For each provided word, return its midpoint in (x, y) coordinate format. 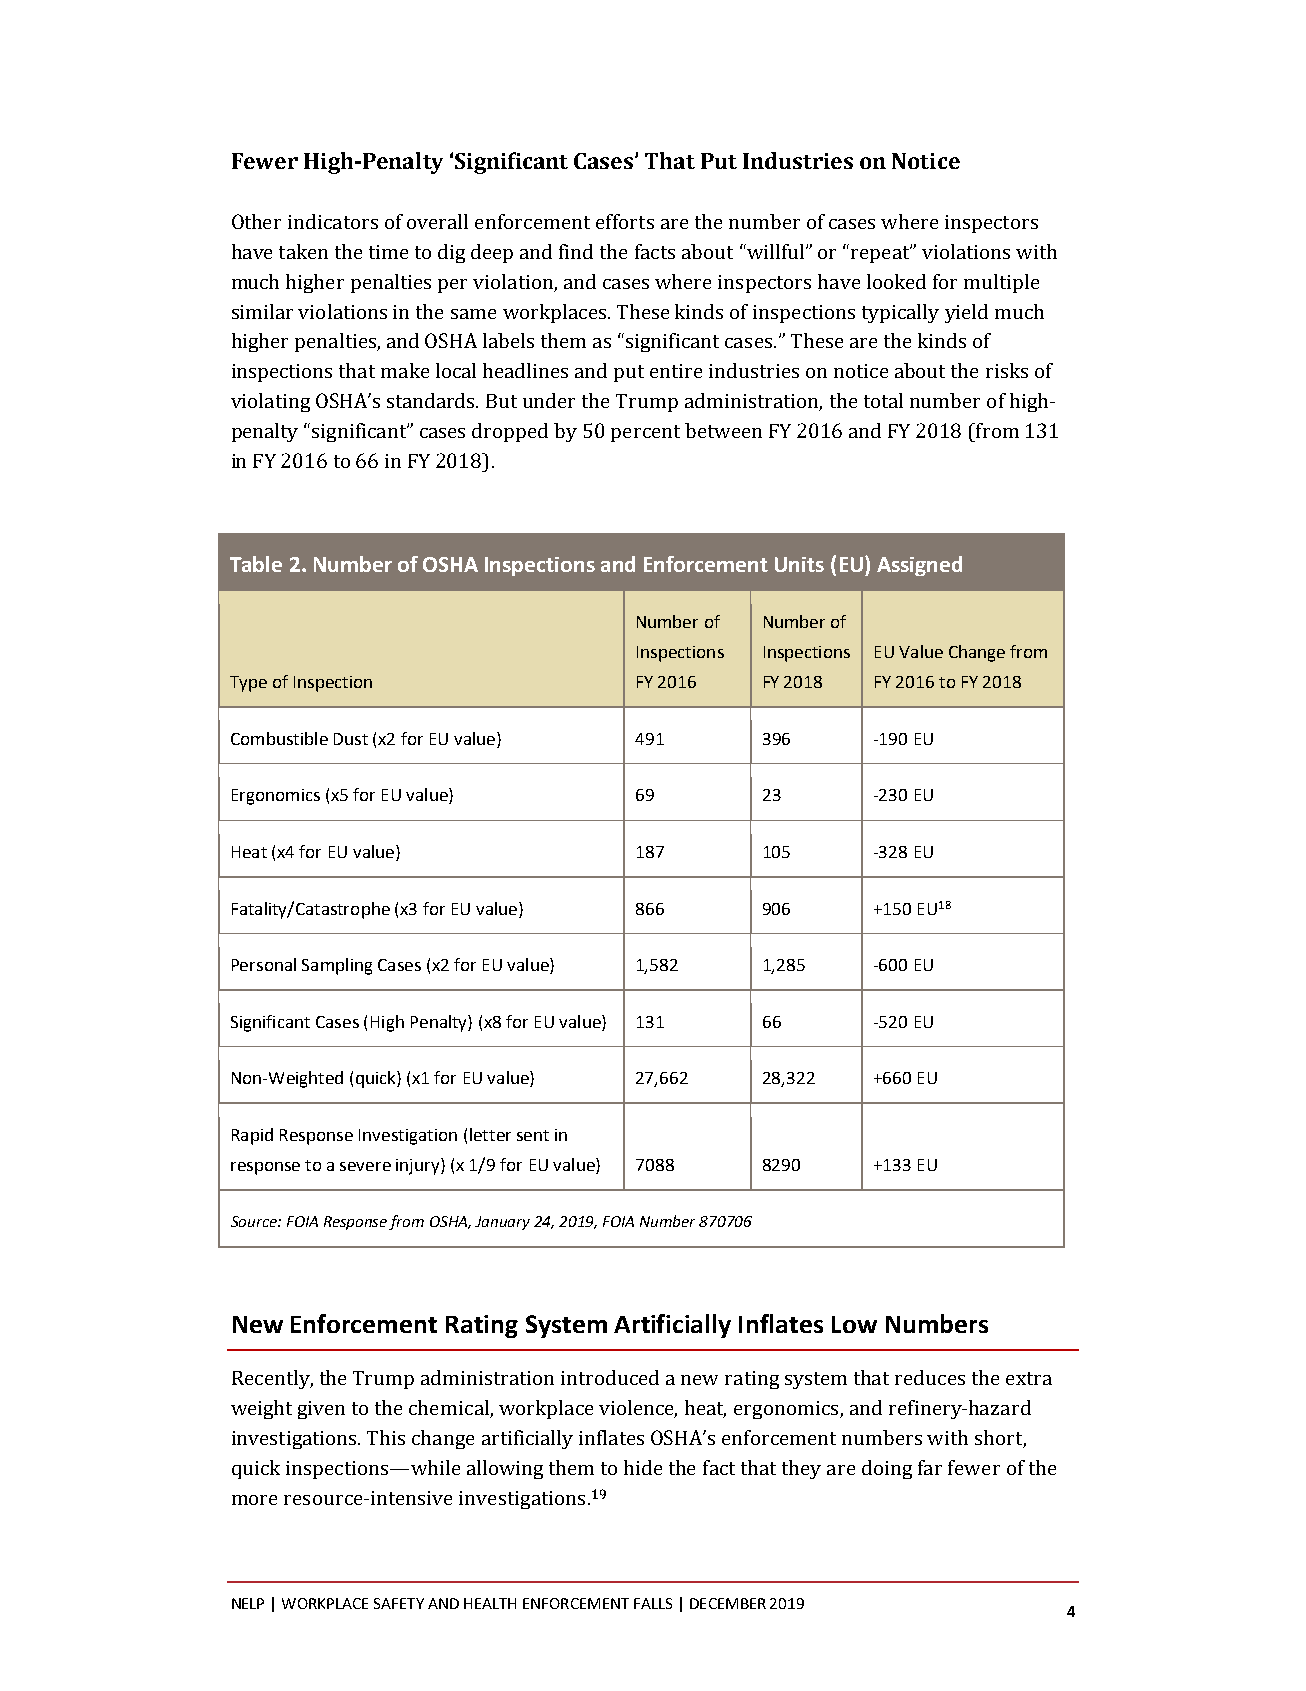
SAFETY (399, 1603)
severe (365, 1166)
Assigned (919, 566)
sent (533, 1135)
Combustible (279, 738)
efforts (625, 221)
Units (799, 564)
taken (303, 251)
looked (896, 281)
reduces (930, 1377)
